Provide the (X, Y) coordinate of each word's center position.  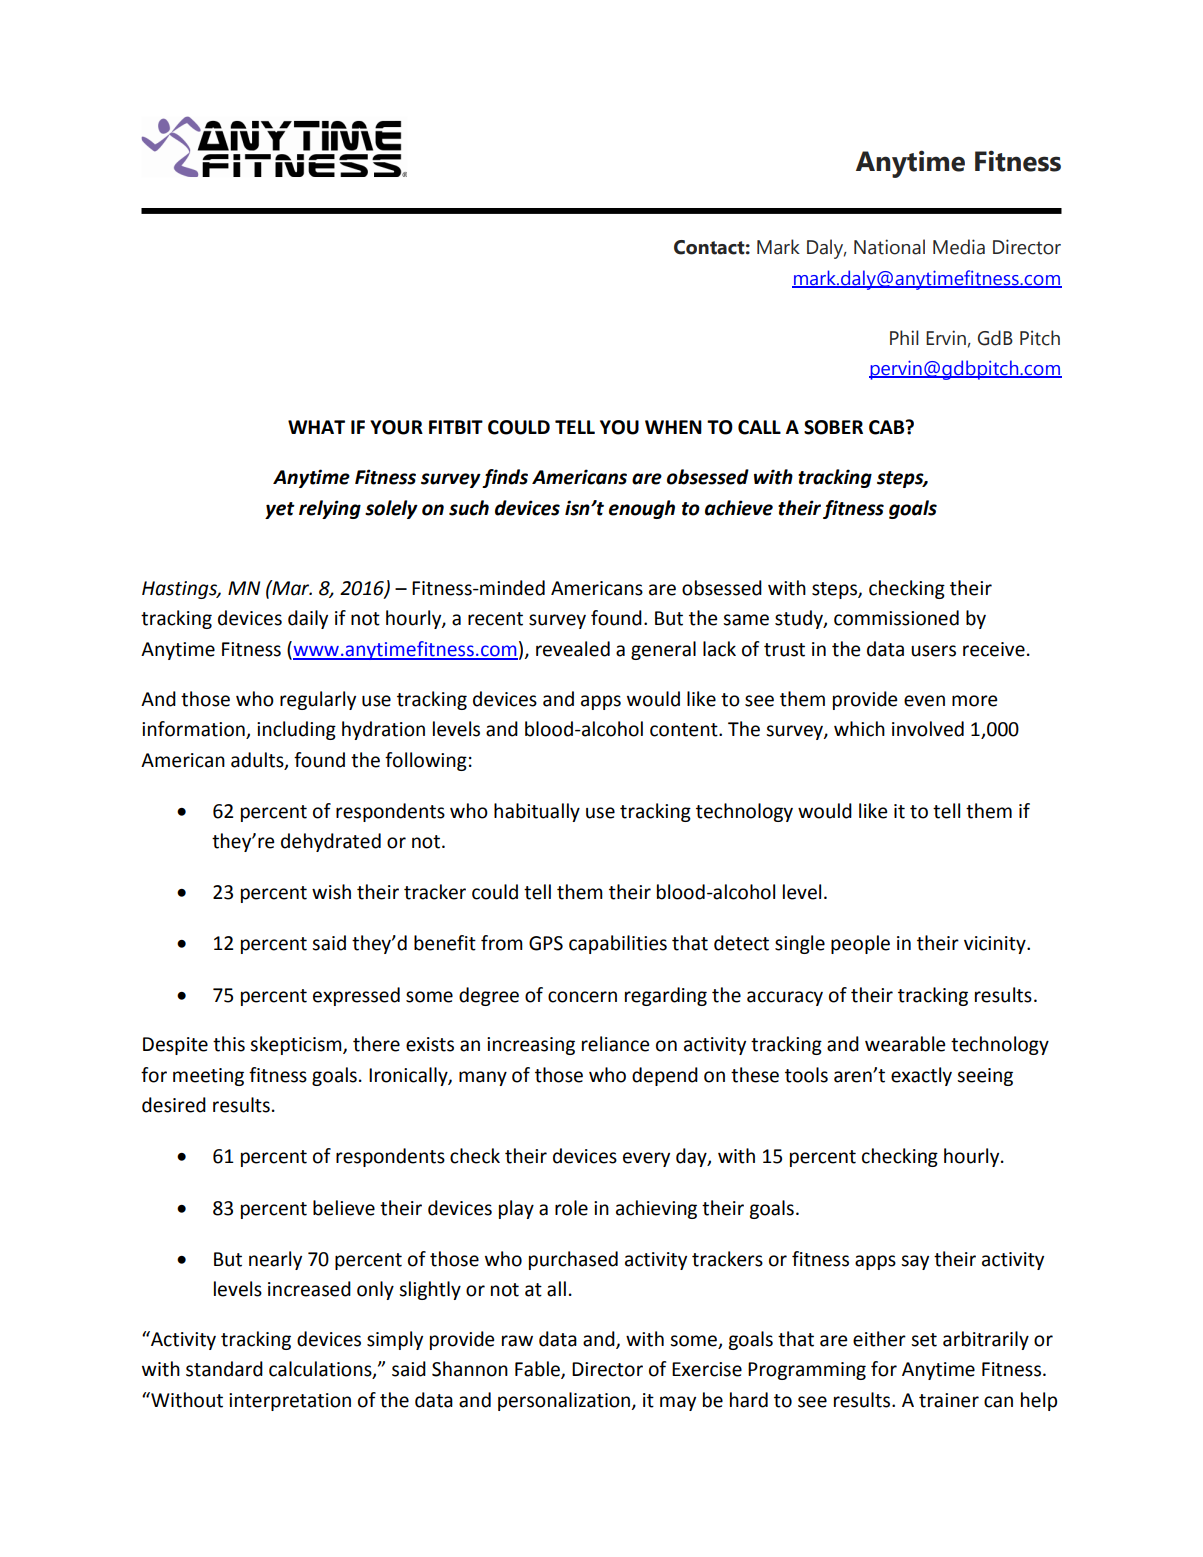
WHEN (673, 427)
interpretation (290, 1402)
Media (959, 247)
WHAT (316, 427)
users (933, 651)
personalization (565, 1401)
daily (308, 619)
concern (582, 997)
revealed (573, 649)
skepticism (297, 1045)
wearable (905, 1044)
